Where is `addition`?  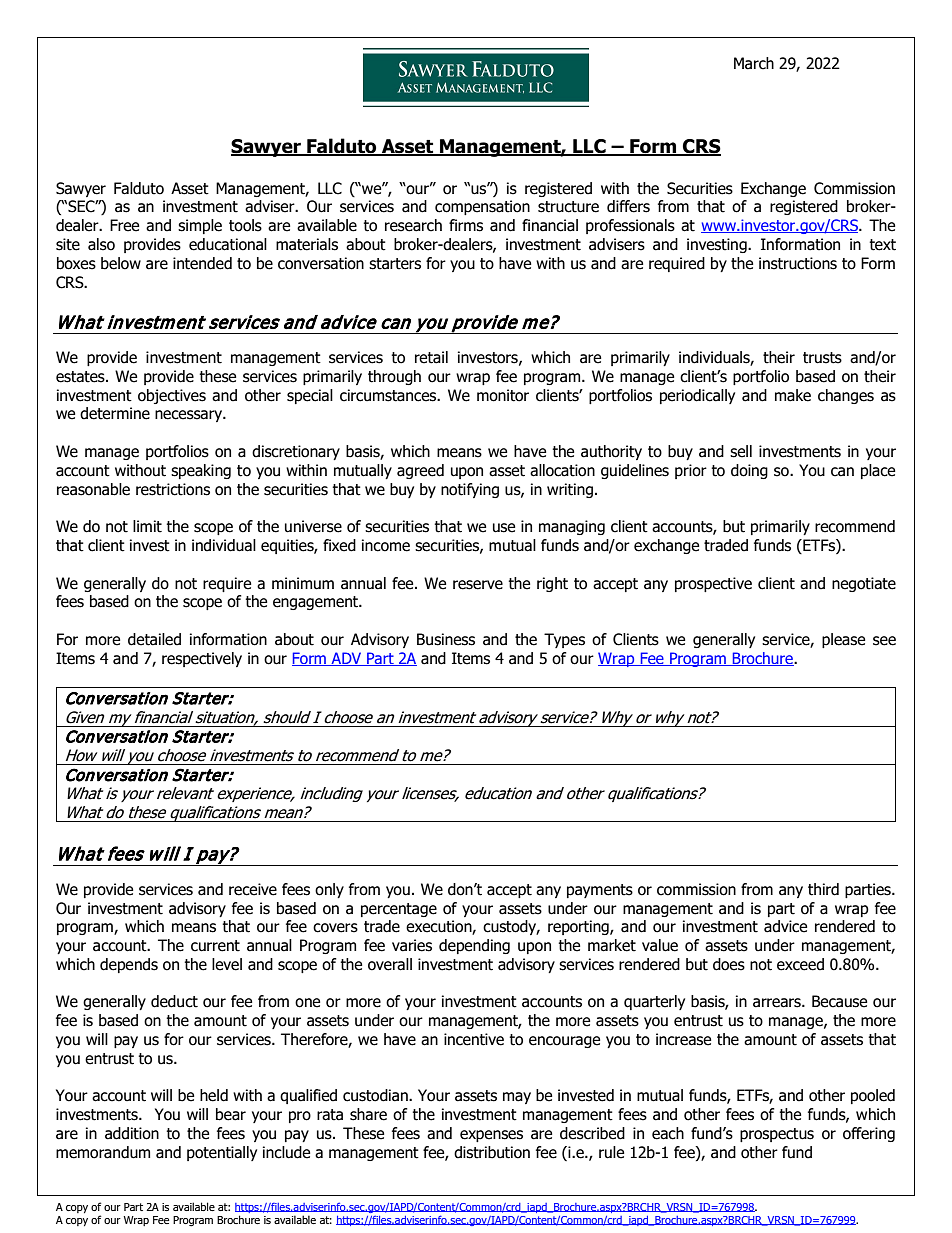 addition is located at coordinates (132, 1133).
